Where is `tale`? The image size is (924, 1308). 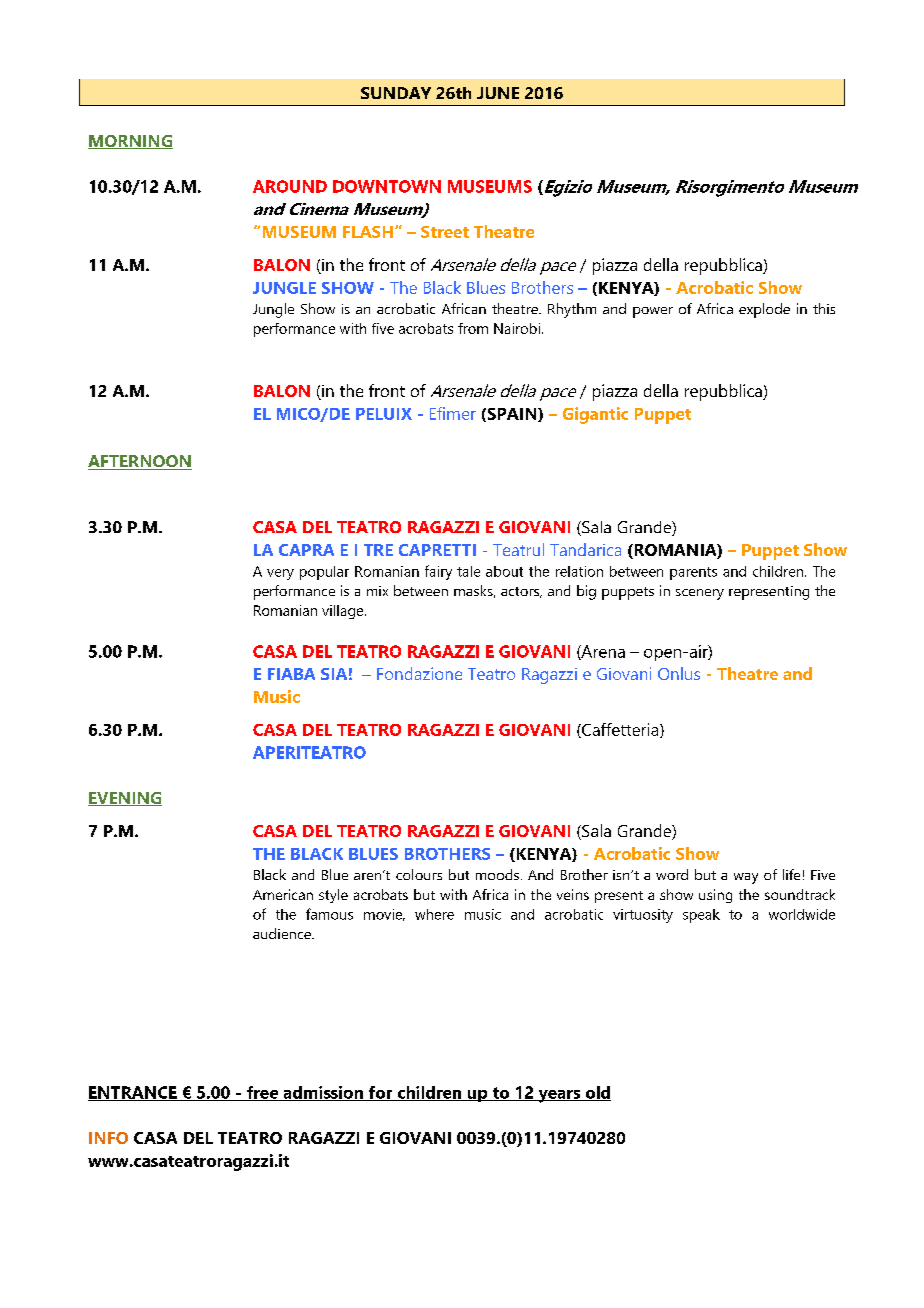
tale is located at coordinates (468, 571).
